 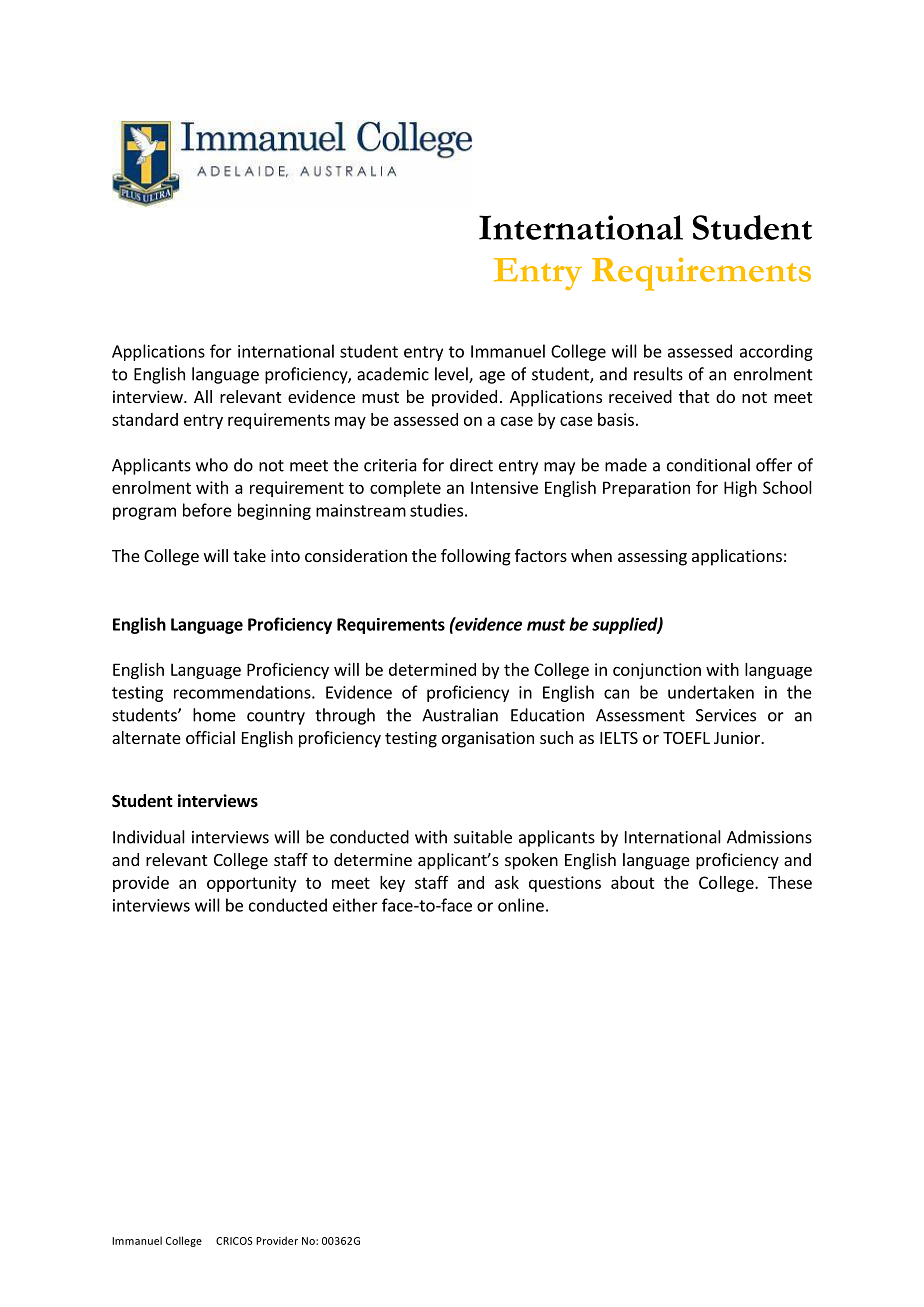 I want to click on following, so click(x=476, y=557).
